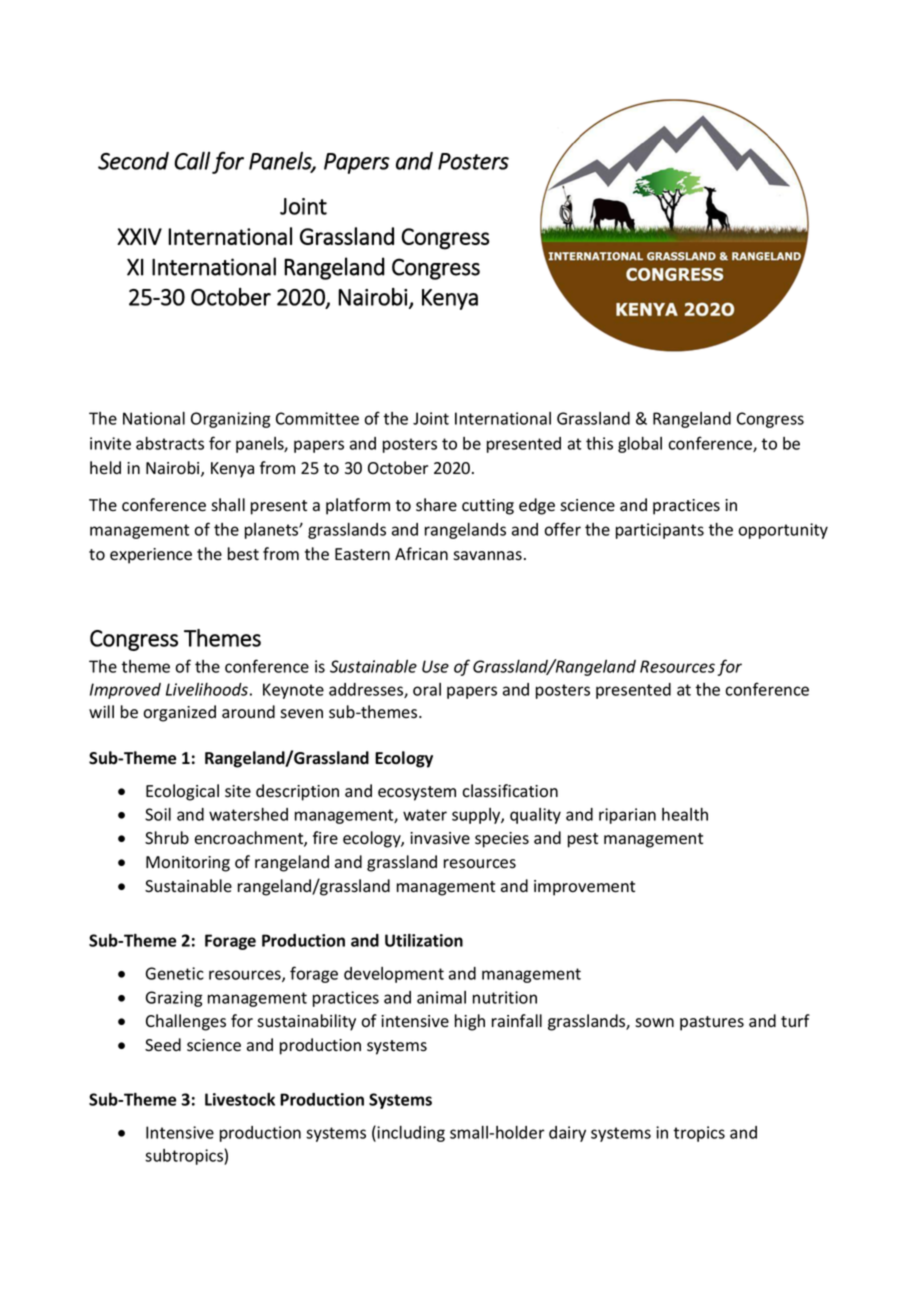  Describe the element at coordinates (640, 445) in the image. I see `global` at that location.
